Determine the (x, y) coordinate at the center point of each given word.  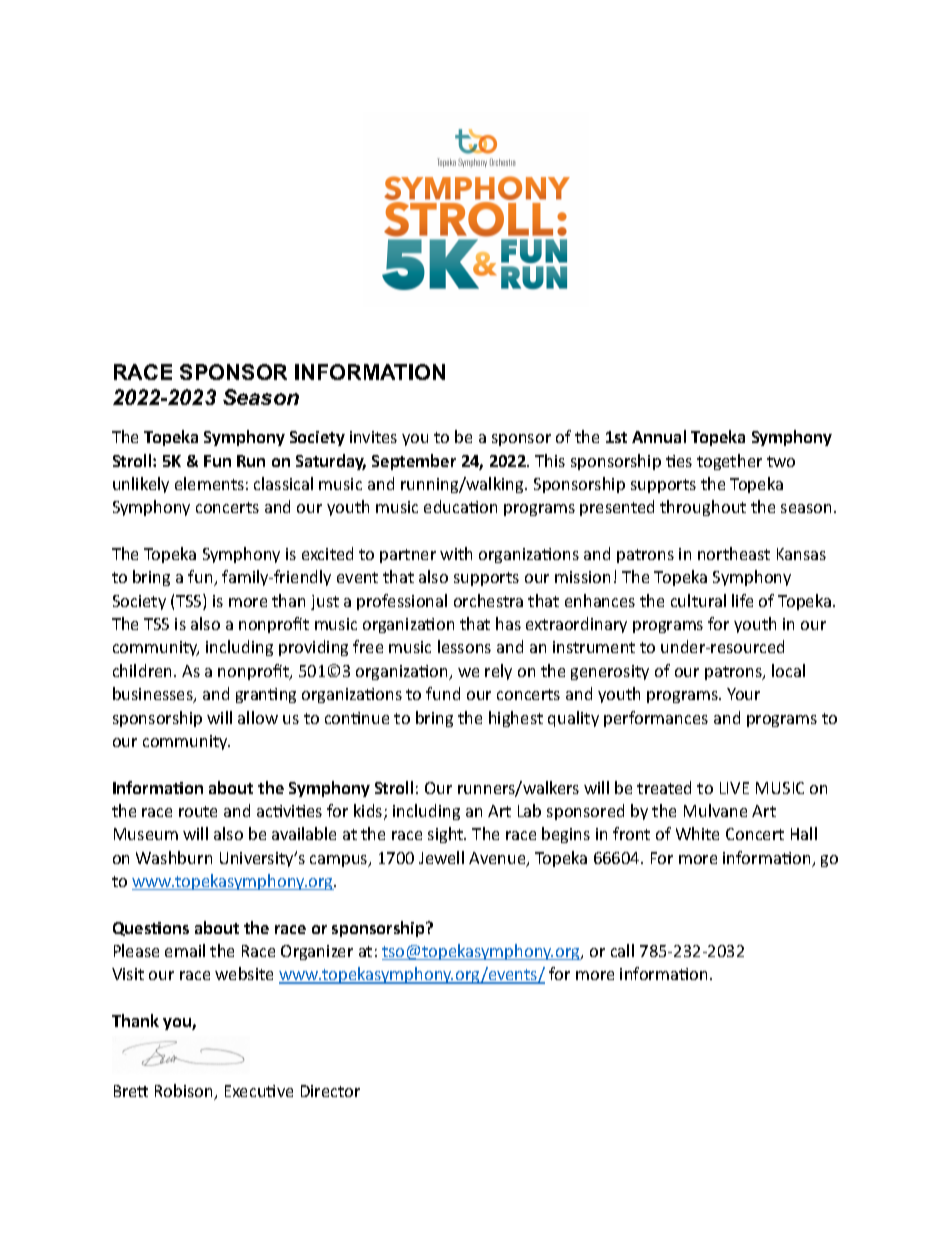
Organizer (317, 952)
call (622, 950)
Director (330, 1091)
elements (209, 483)
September (414, 462)
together (729, 462)
